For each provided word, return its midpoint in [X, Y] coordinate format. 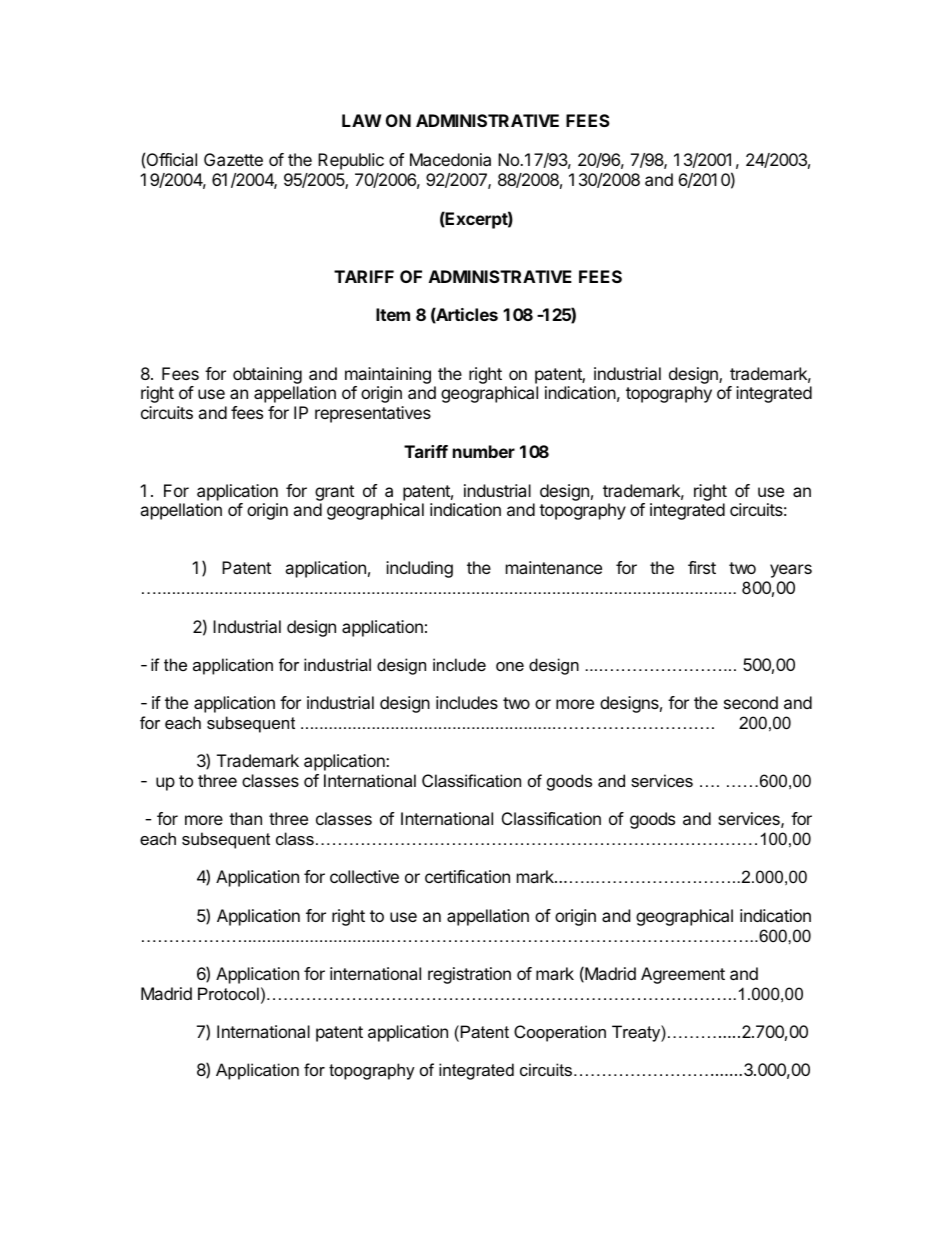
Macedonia [450, 159]
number [484, 451]
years [791, 571]
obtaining [267, 375]
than [245, 818]
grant [334, 493]
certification [467, 876]
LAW [361, 120]
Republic [351, 161]
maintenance [554, 567]
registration [469, 975]
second [751, 702]
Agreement [683, 975]
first [702, 567]
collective [364, 876]
